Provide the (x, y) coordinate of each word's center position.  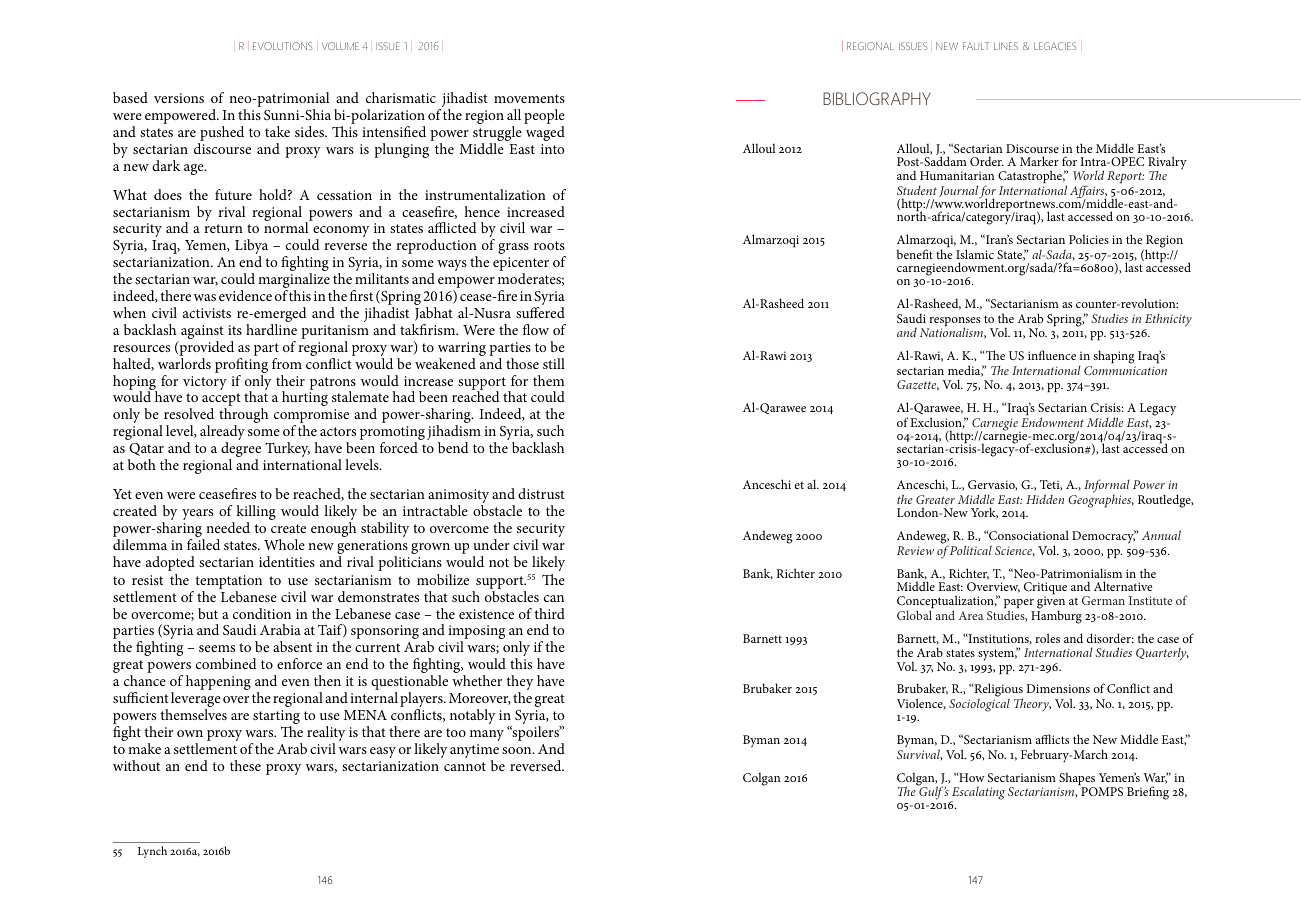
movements (529, 98)
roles (1047, 638)
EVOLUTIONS (283, 46)
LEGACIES (1055, 46)
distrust (541, 493)
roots (549, 245)
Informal (1107, 487)
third (549, 613)
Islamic (975, 254)
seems (217, 648)
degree (241, 451)
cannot (465, 766)
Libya (251, 248)
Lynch (152, 852)
